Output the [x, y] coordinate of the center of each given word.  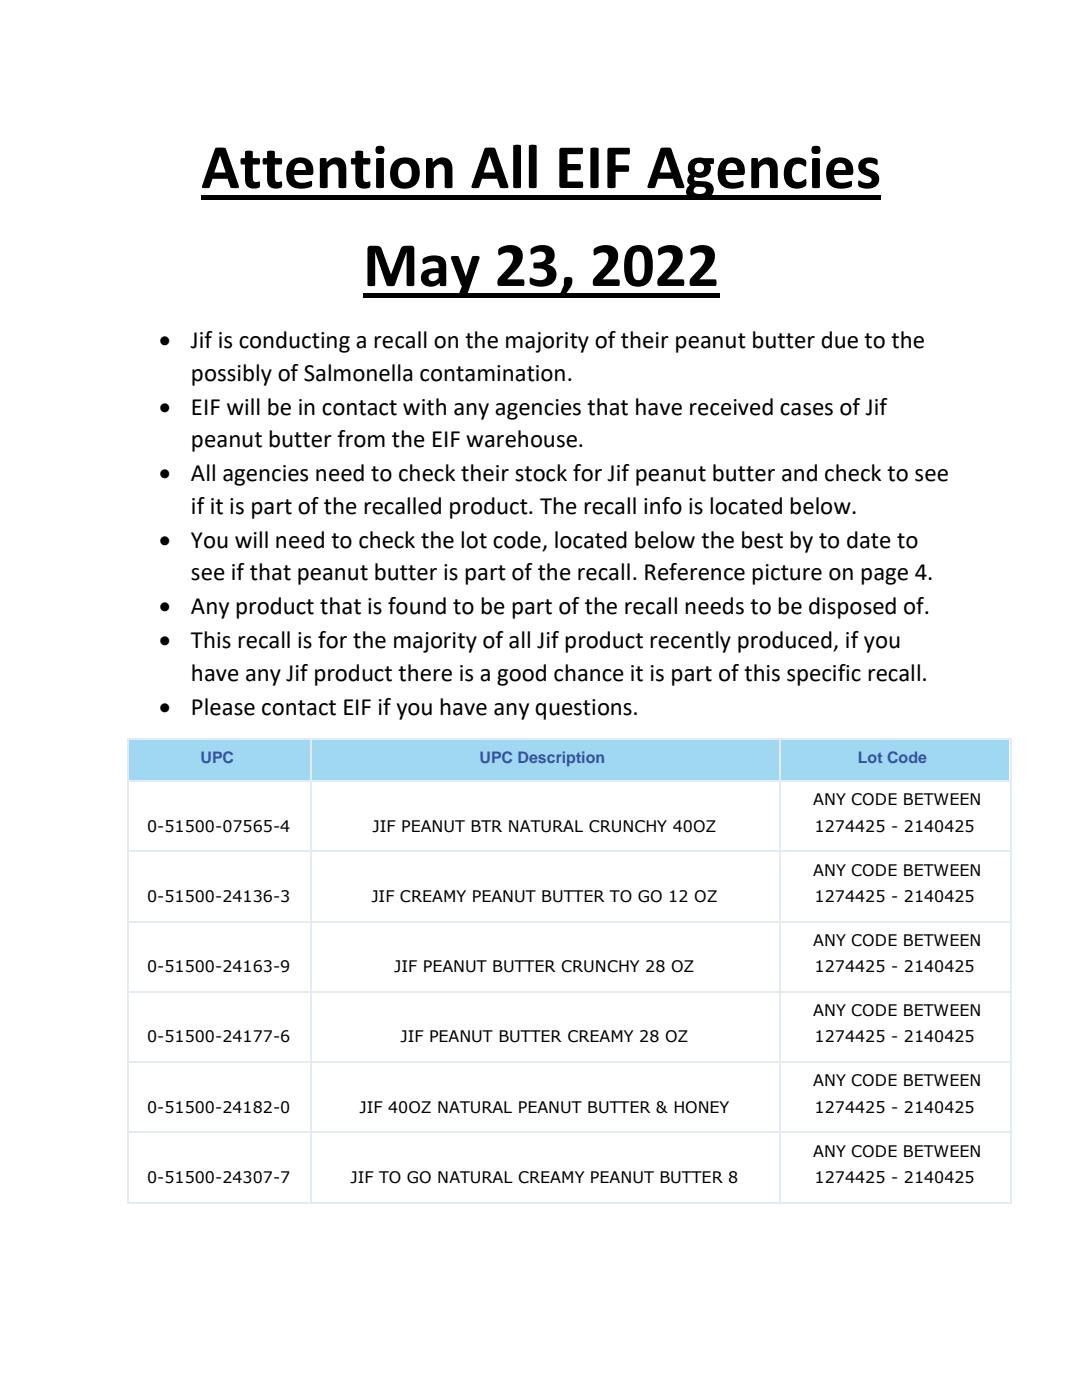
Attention [327, 167]
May [423, 271]
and [799, 473]
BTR [486, 826]
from [361, 439]
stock [541, 473]
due [839, 340]
